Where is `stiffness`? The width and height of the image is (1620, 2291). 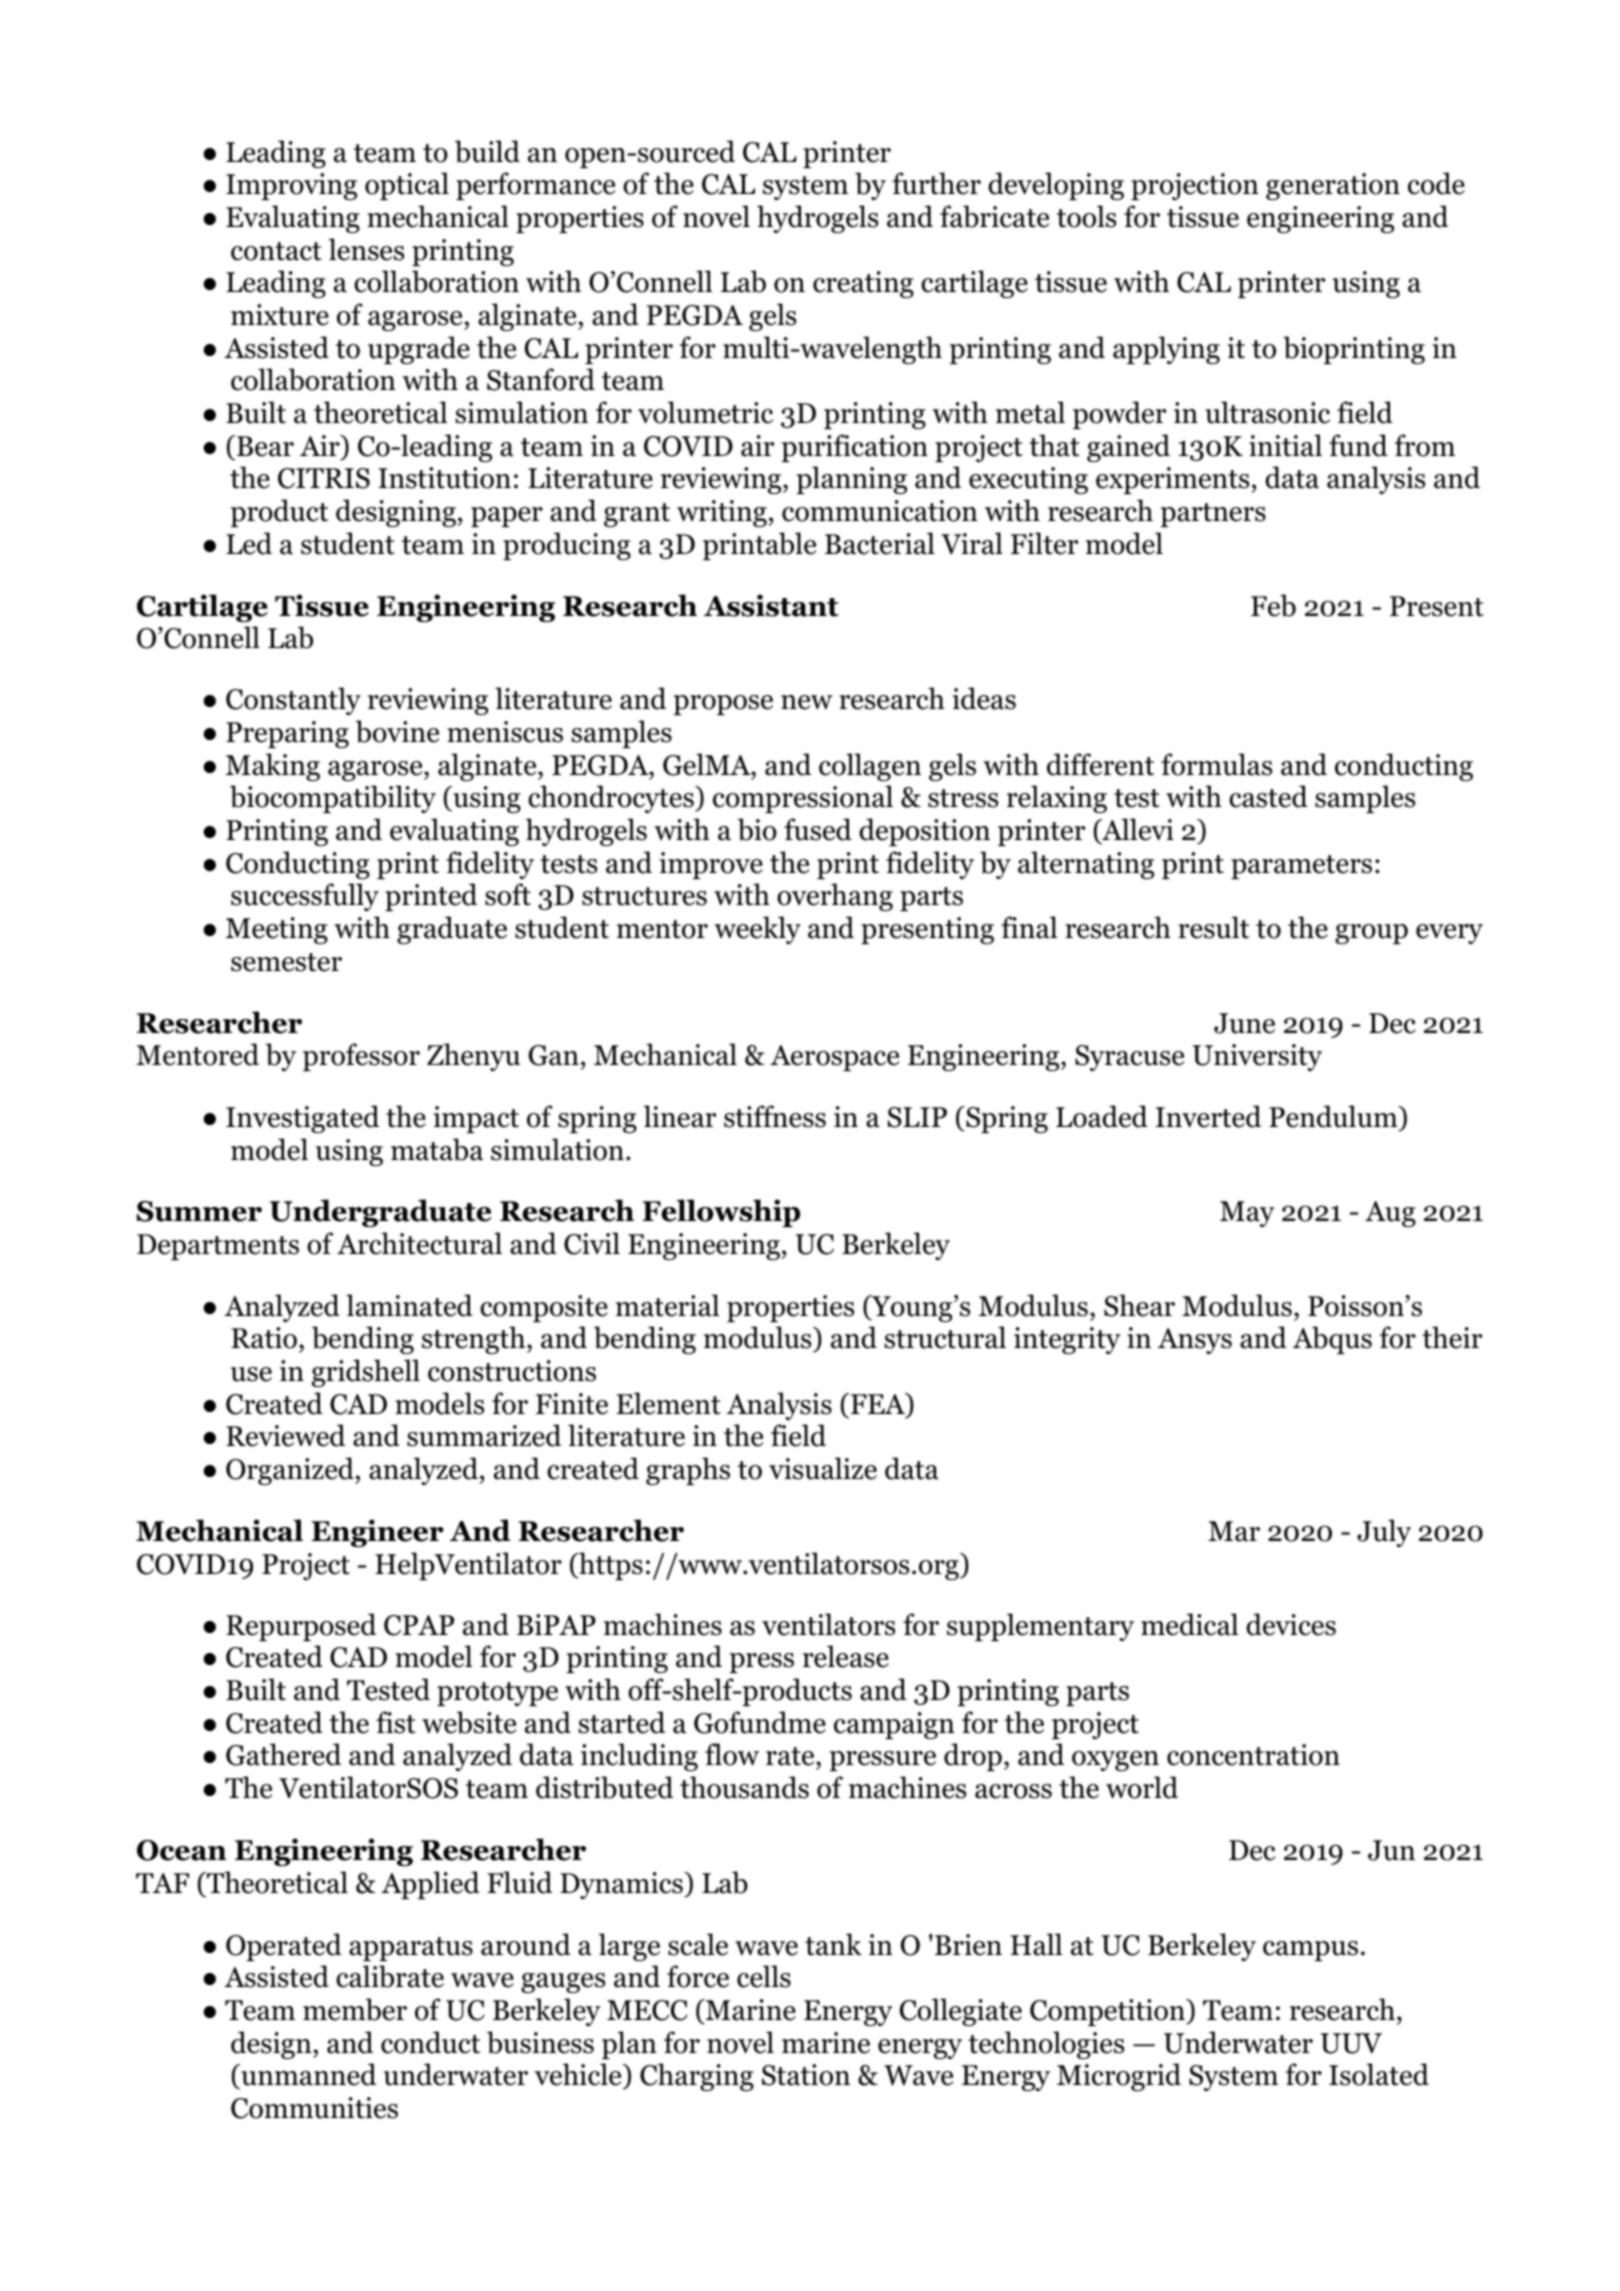 stiffness is located at coordinates (775, 1116).
